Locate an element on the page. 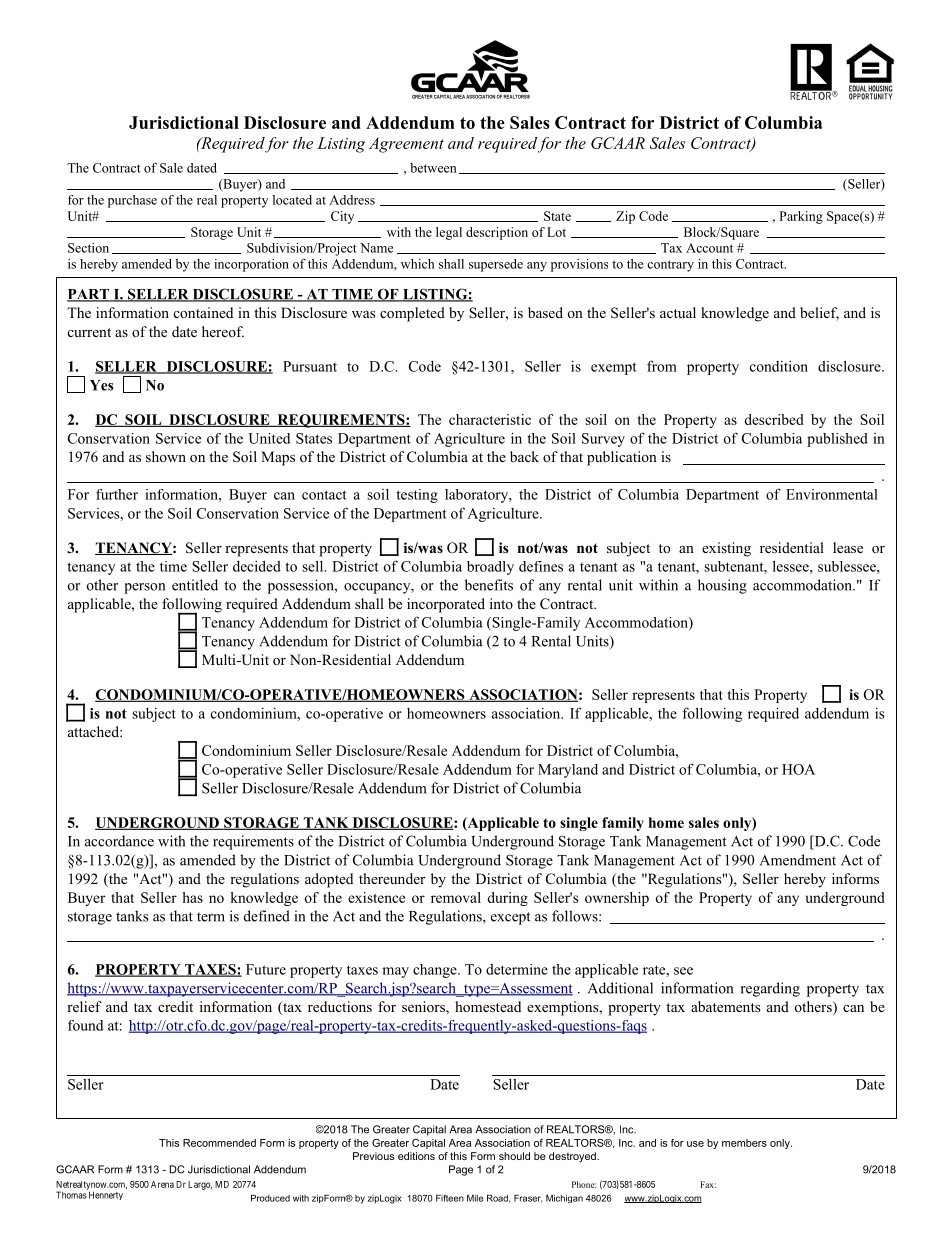 This document has width=952, height=1233. into is located at coordinates (501, 603).
